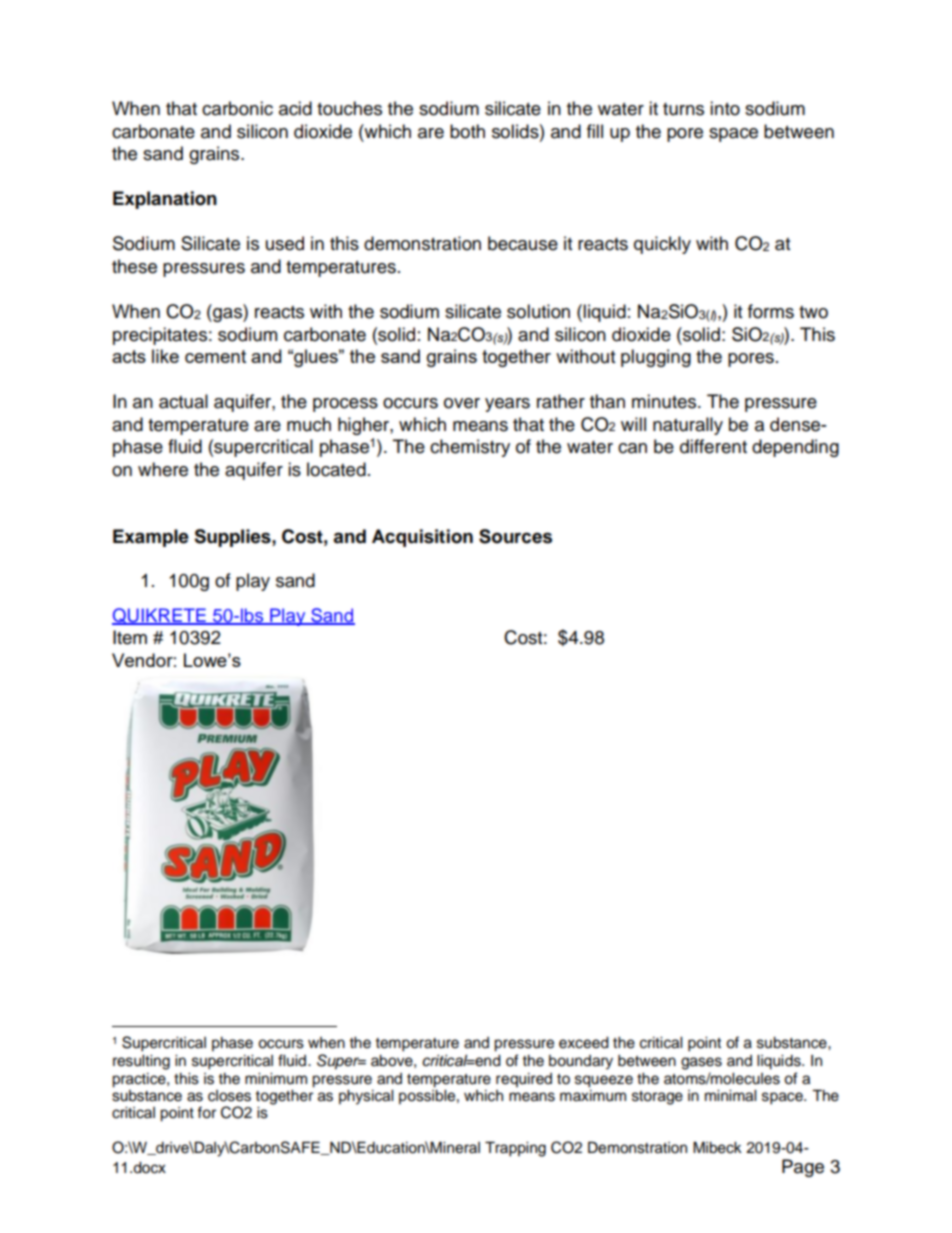 This screenshot has width=952, height=1233. I want to click on closes, so click(229, 1096).
